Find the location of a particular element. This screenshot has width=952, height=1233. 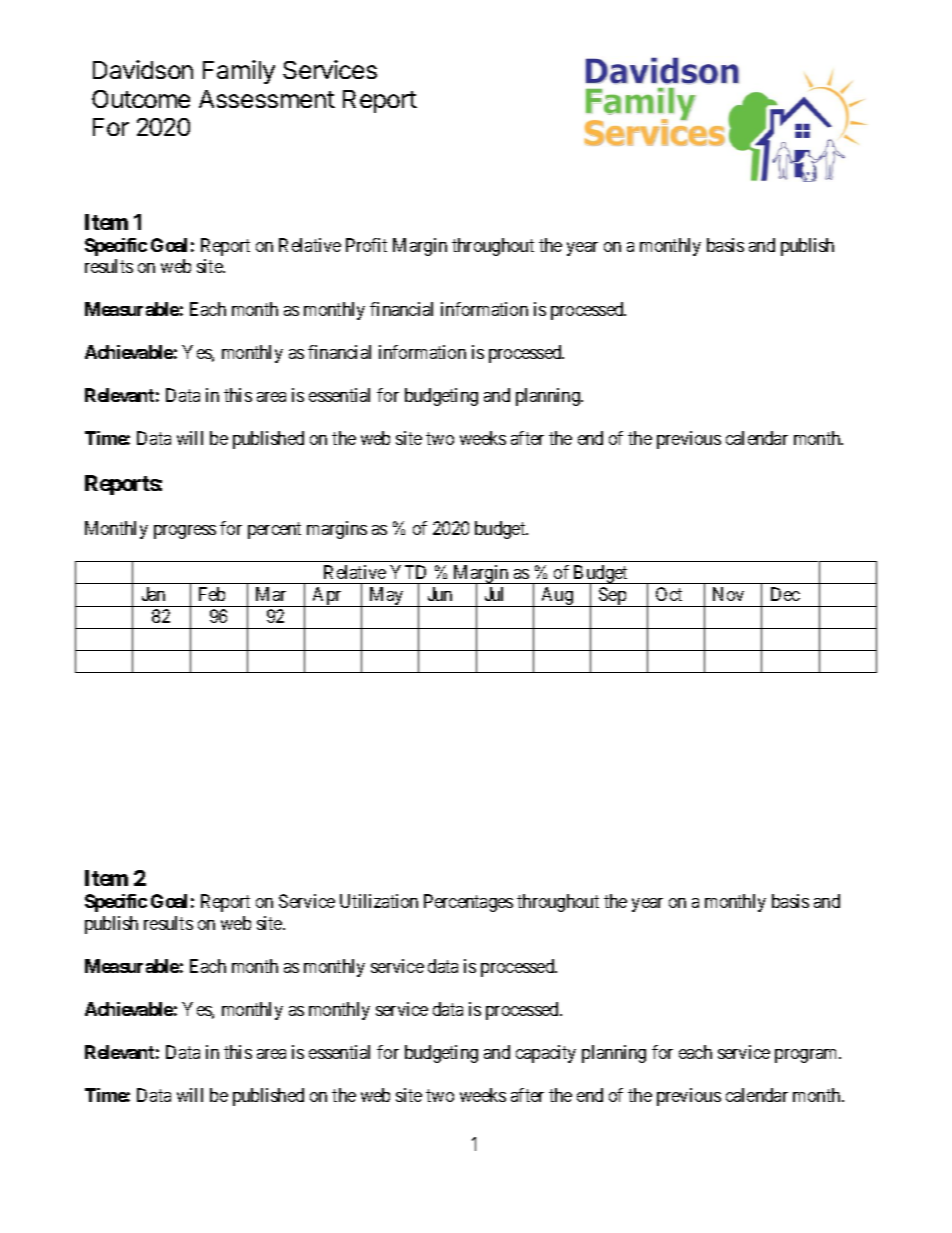

Dec is located at coordinates (785, 594).
